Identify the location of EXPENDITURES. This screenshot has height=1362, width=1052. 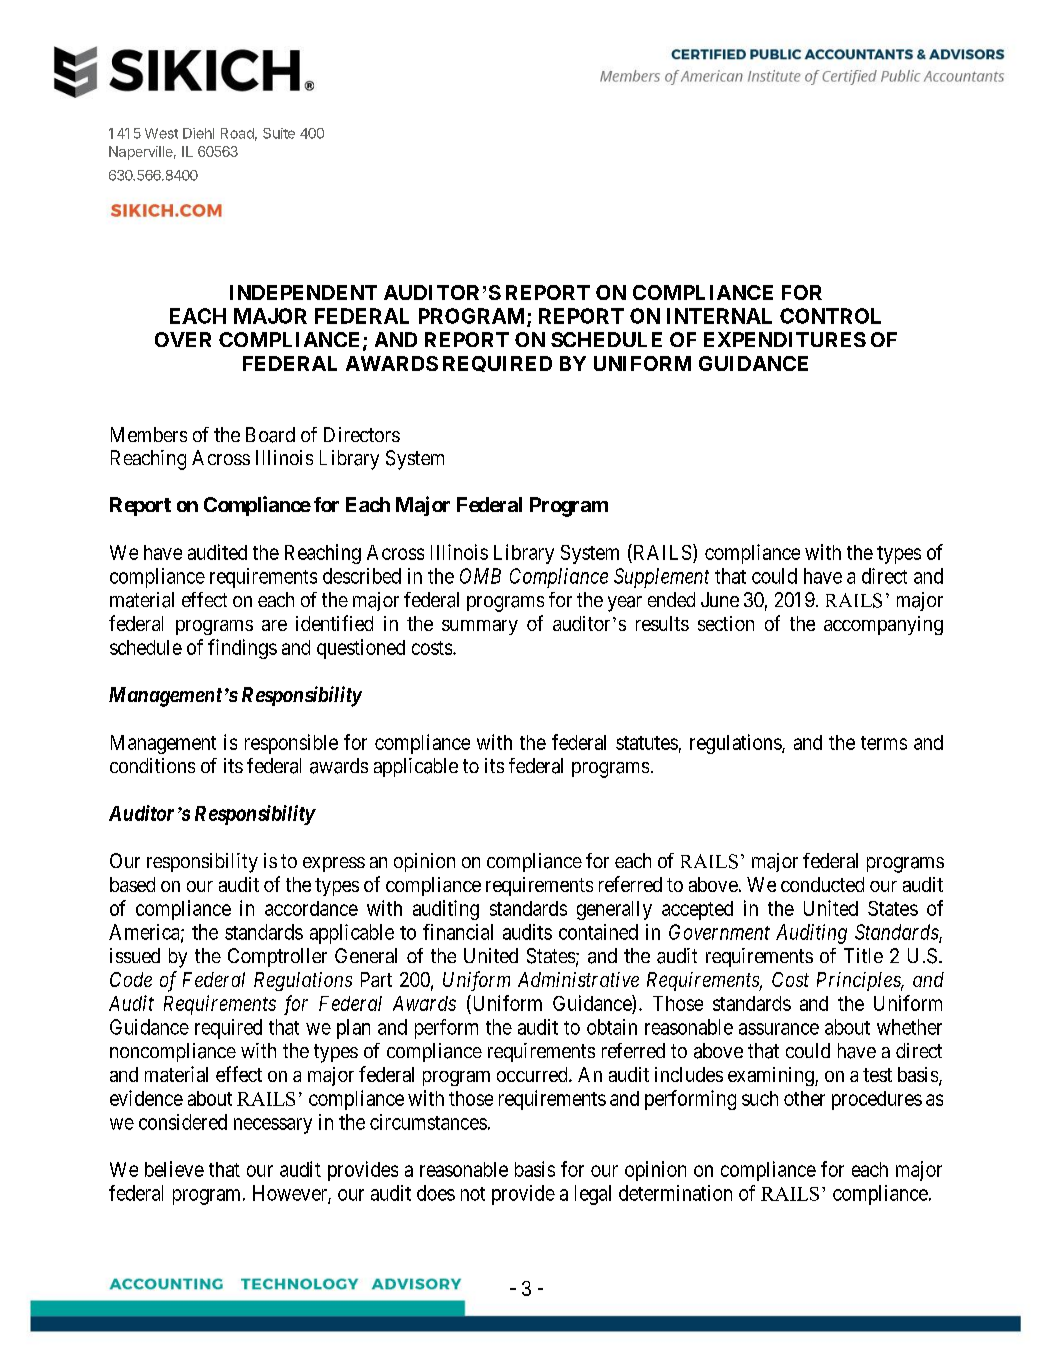
(785, 339).
